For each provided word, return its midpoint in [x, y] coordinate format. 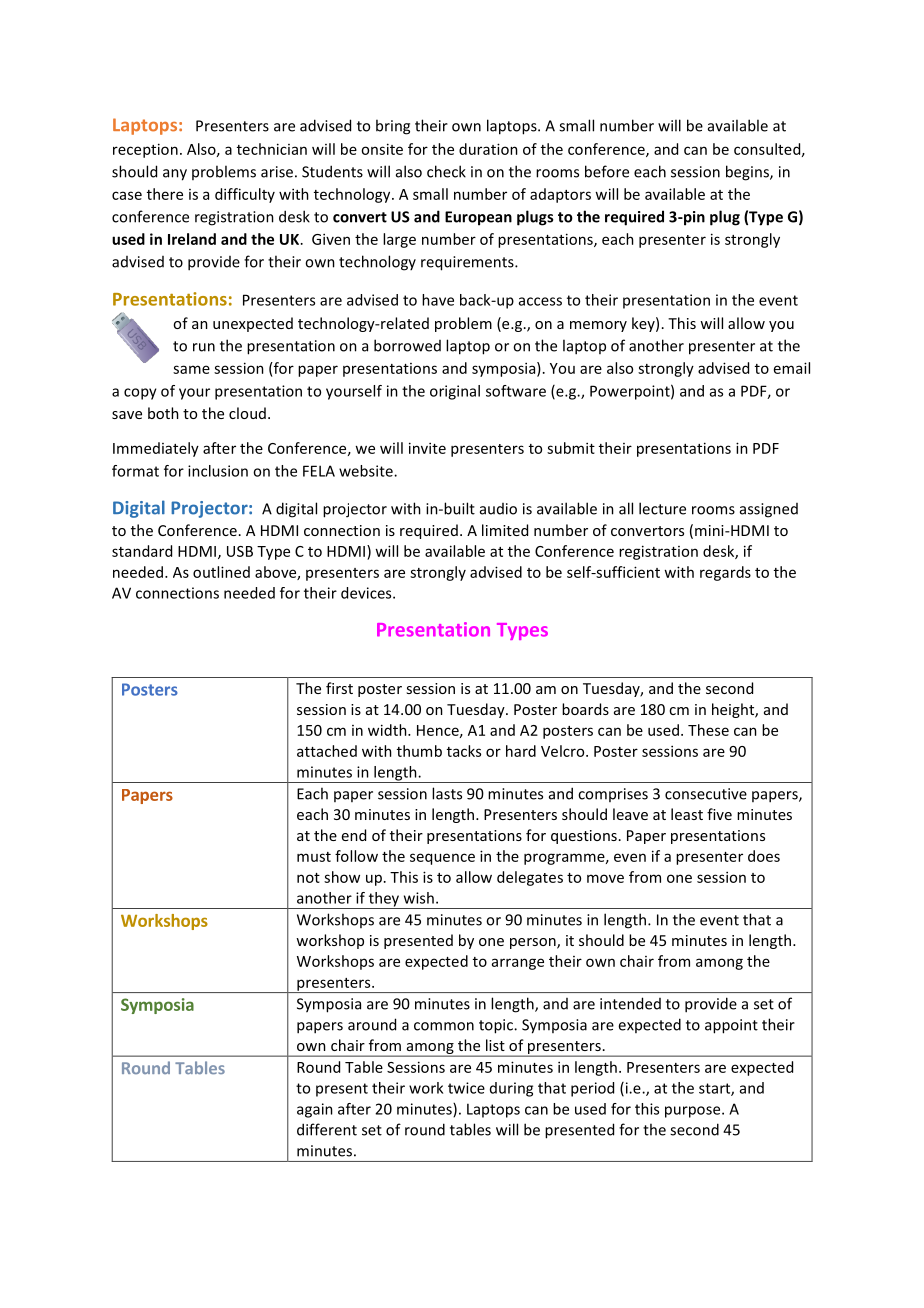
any [175, 175]
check [446, 171]
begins [748, 173]
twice [466, 1088]
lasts [447, 793]
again [315, 1110]
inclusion [218, 471]
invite [427, 448]
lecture [662, 508]
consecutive [706, 794]
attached [327, 751]
